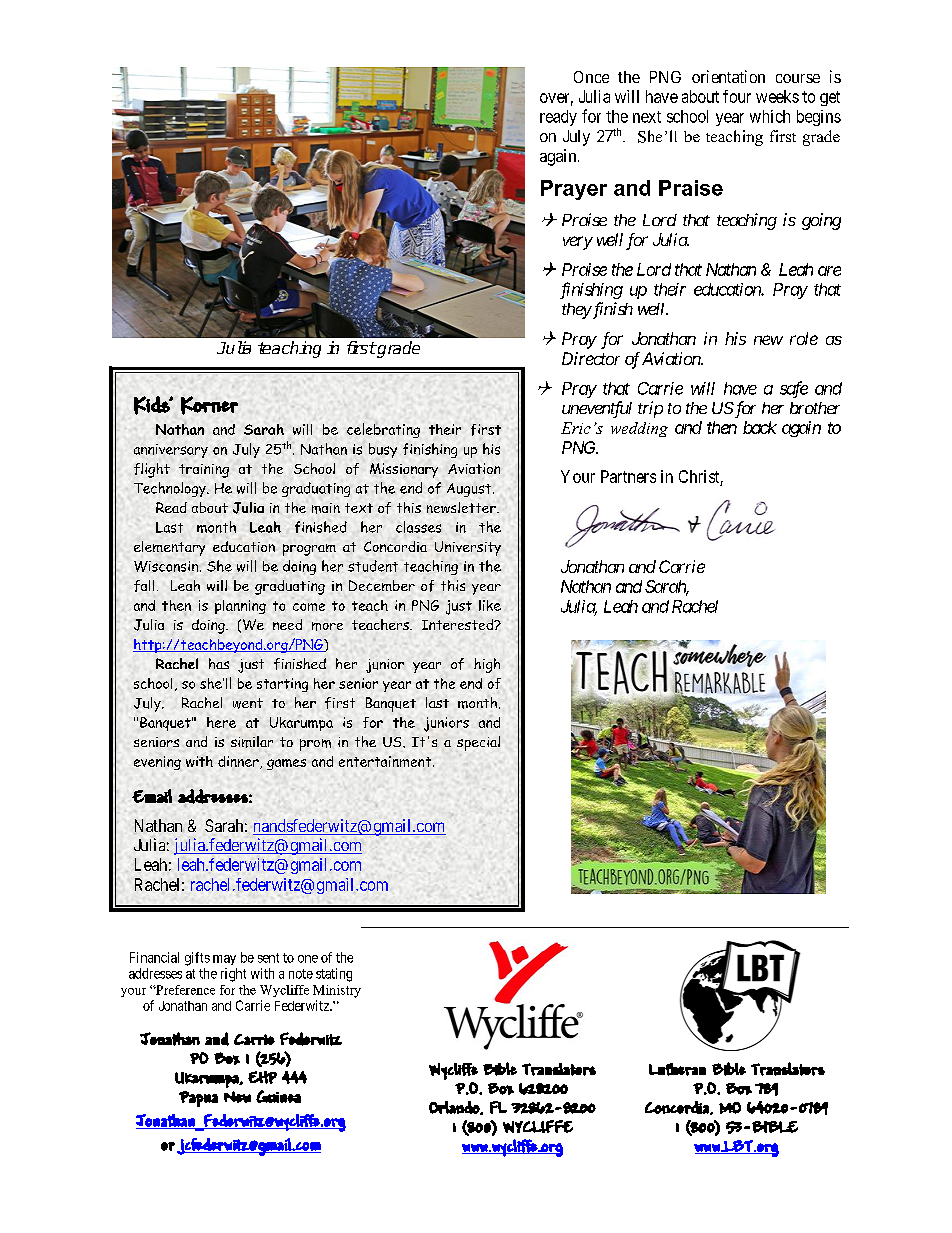 This screenshot has width=952, height=1233. What do you see at coordinates (677, 1069) in the screenshot?
I see `Lutheran` at bounding box center [677, 1069].
